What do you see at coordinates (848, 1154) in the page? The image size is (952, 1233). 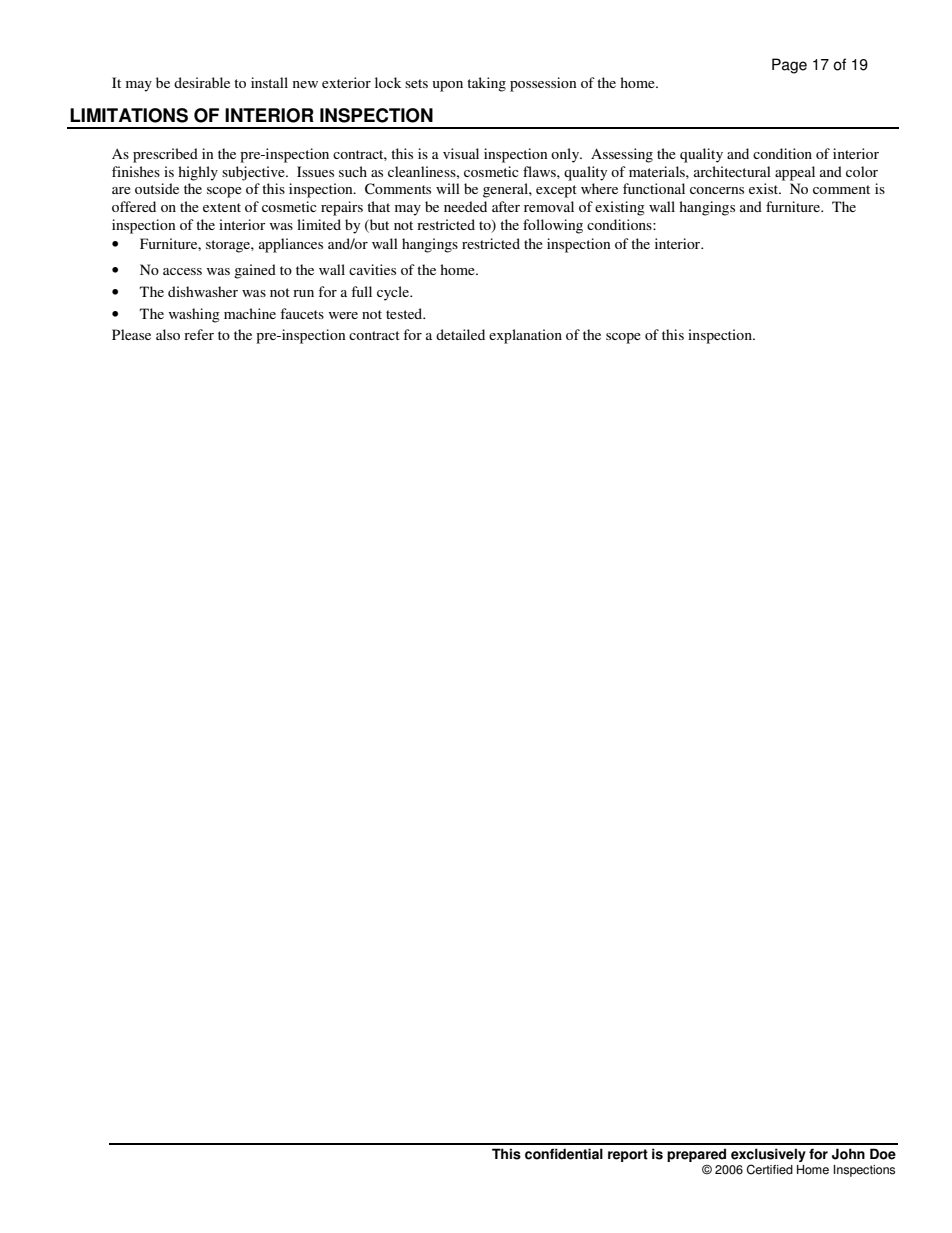 I see `John` at bounding box center [848, 1154].
